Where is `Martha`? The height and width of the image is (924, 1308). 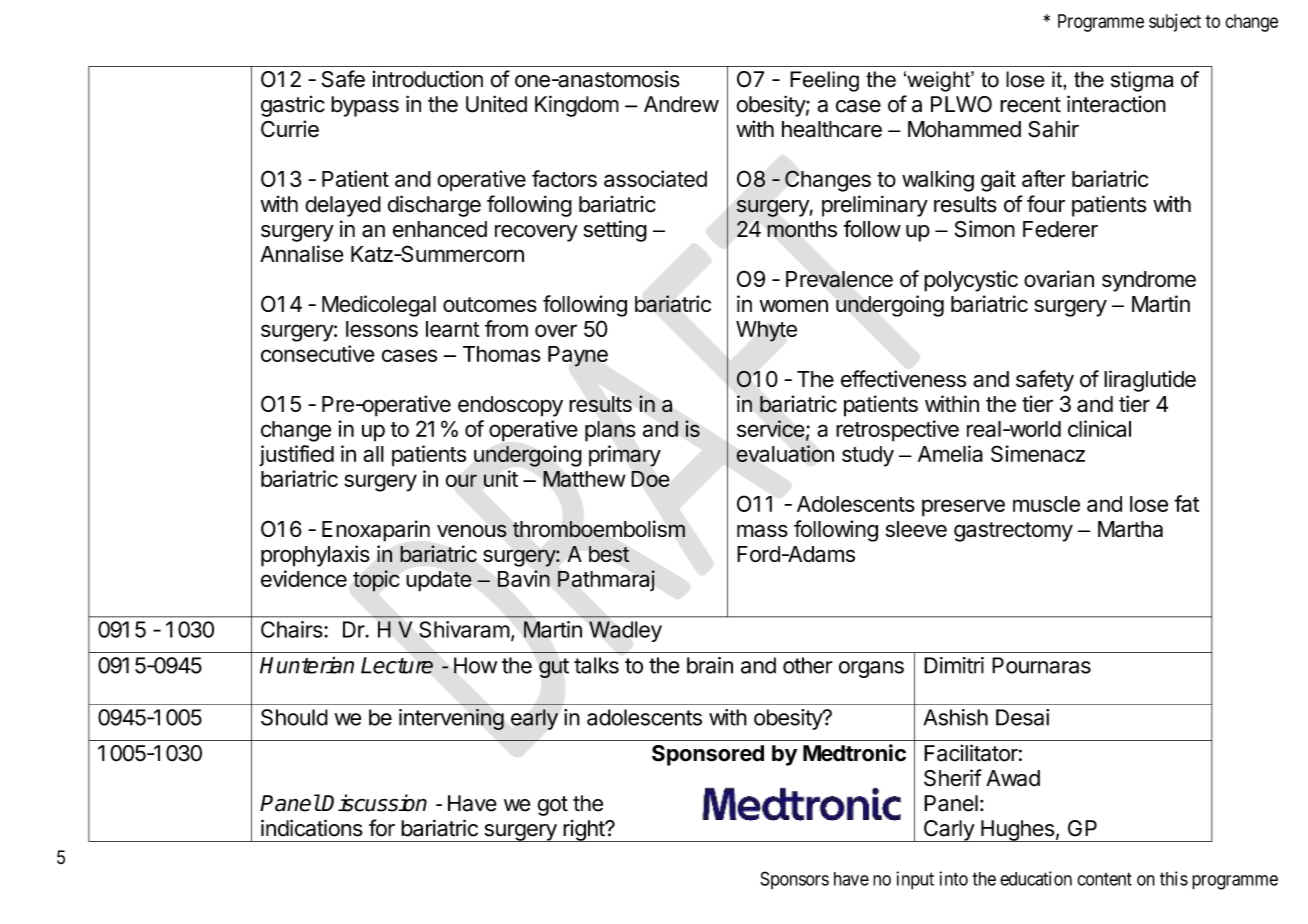
Martha is located at coordinates (1130, 529).
